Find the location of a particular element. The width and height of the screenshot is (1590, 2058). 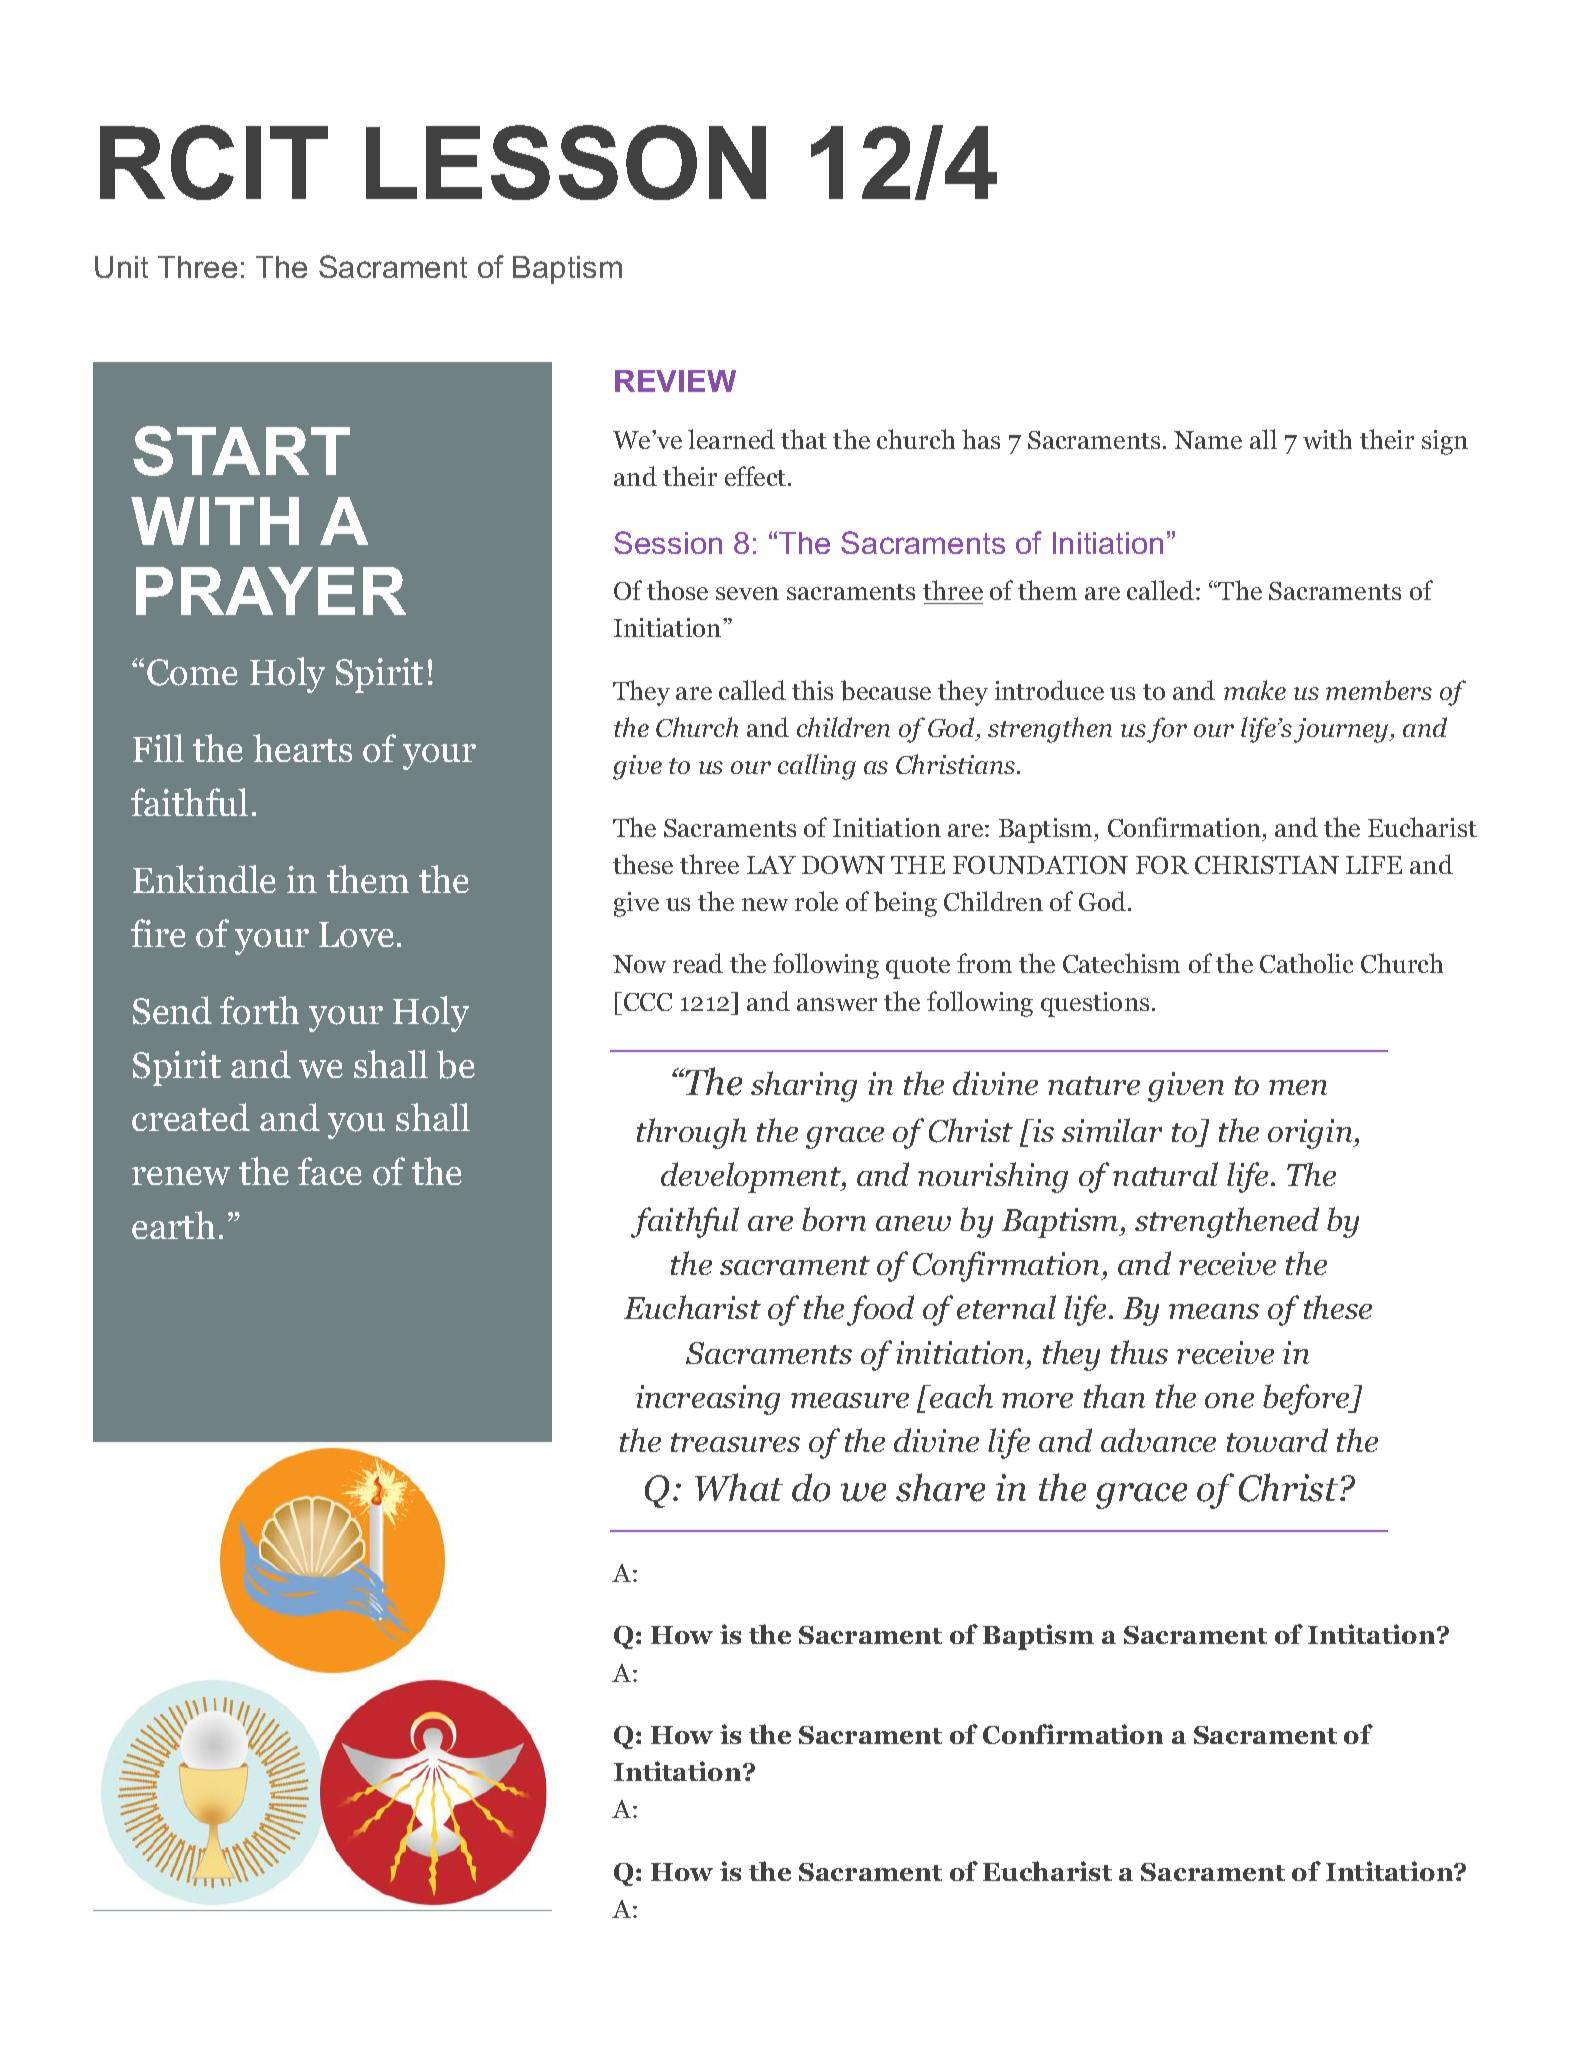

hearts is located at coordinates (302, 748).
